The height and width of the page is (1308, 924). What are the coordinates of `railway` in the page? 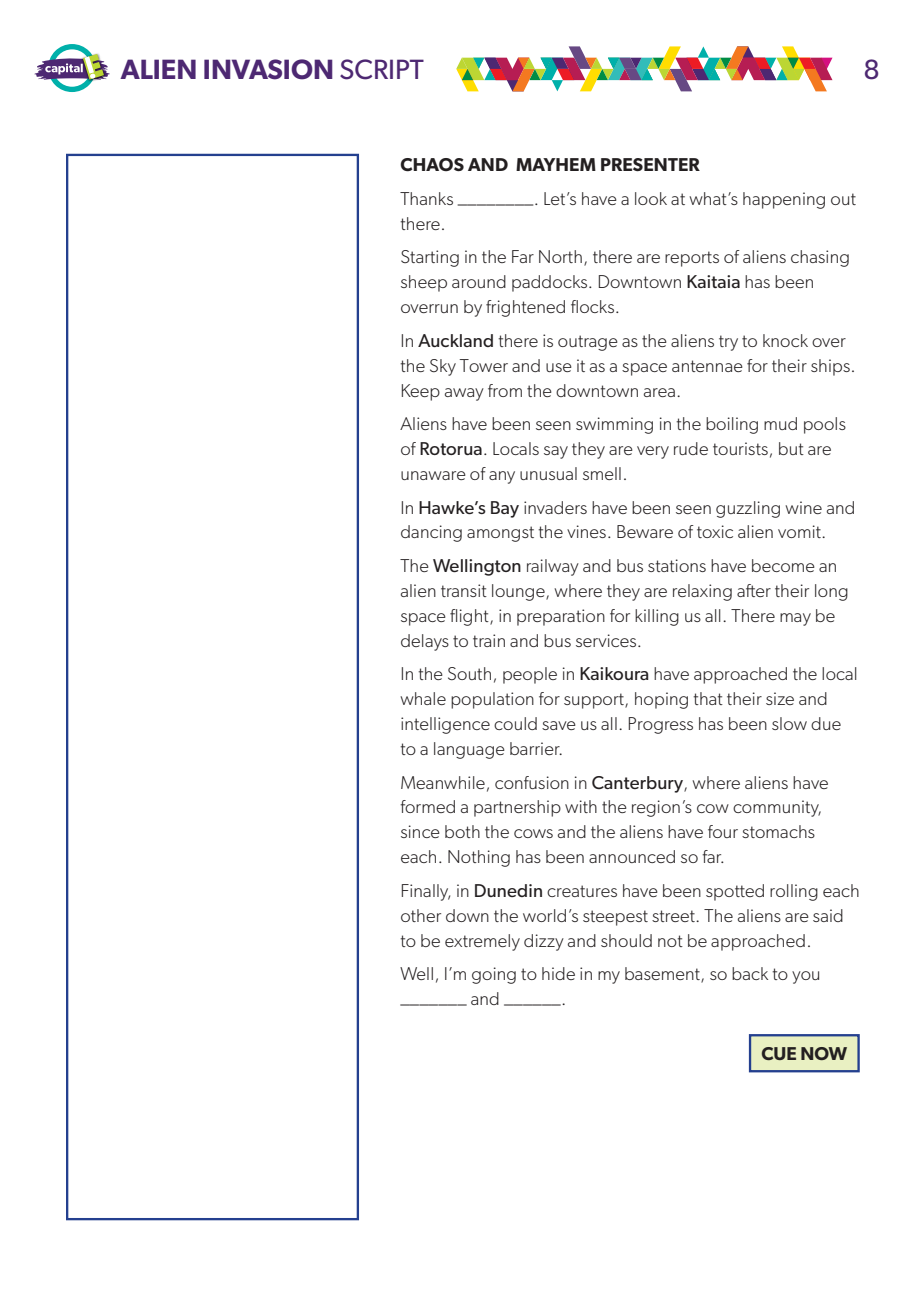 It's located at (553, 567).
